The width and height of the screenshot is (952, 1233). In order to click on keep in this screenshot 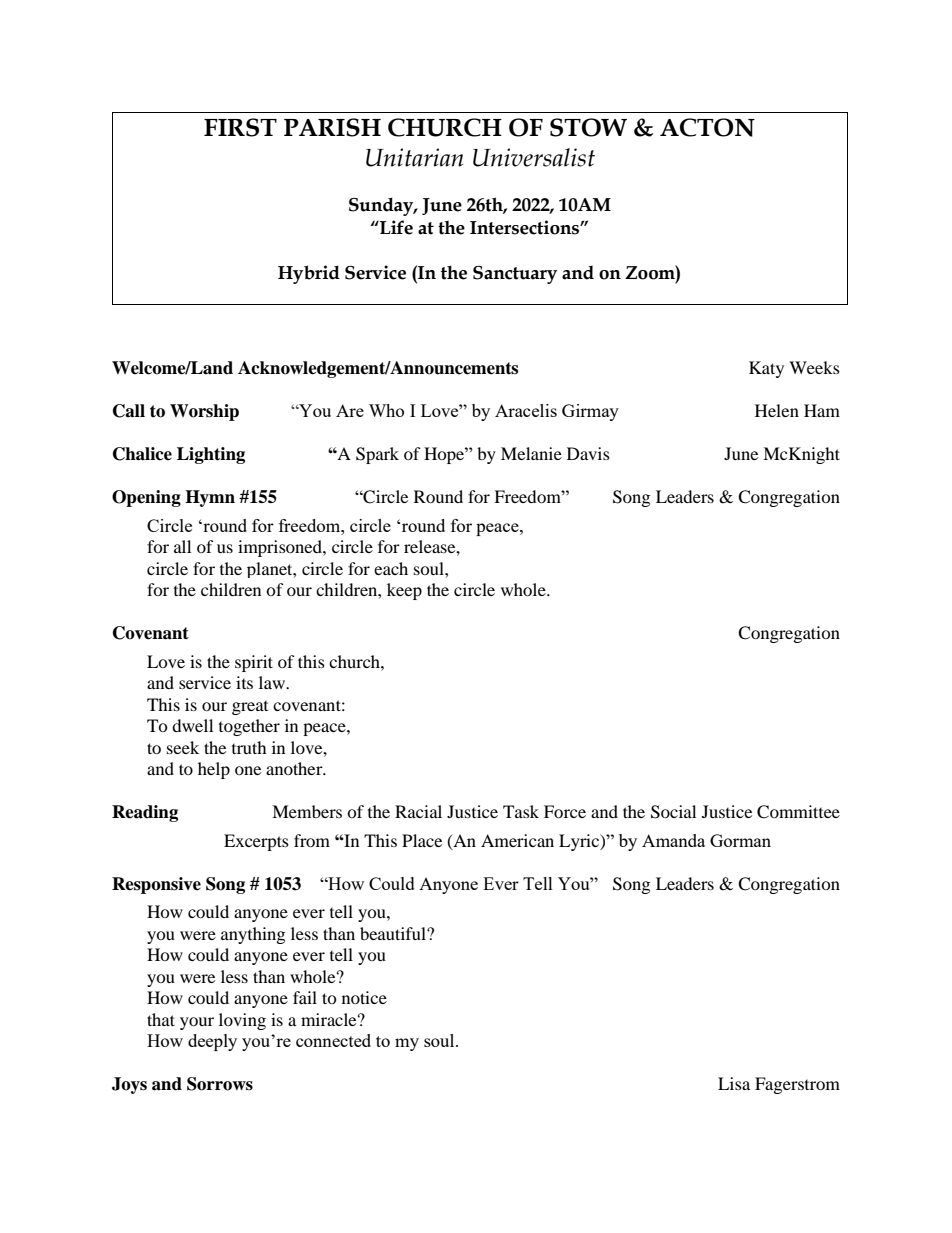, I will do `click(404, 591)`.
